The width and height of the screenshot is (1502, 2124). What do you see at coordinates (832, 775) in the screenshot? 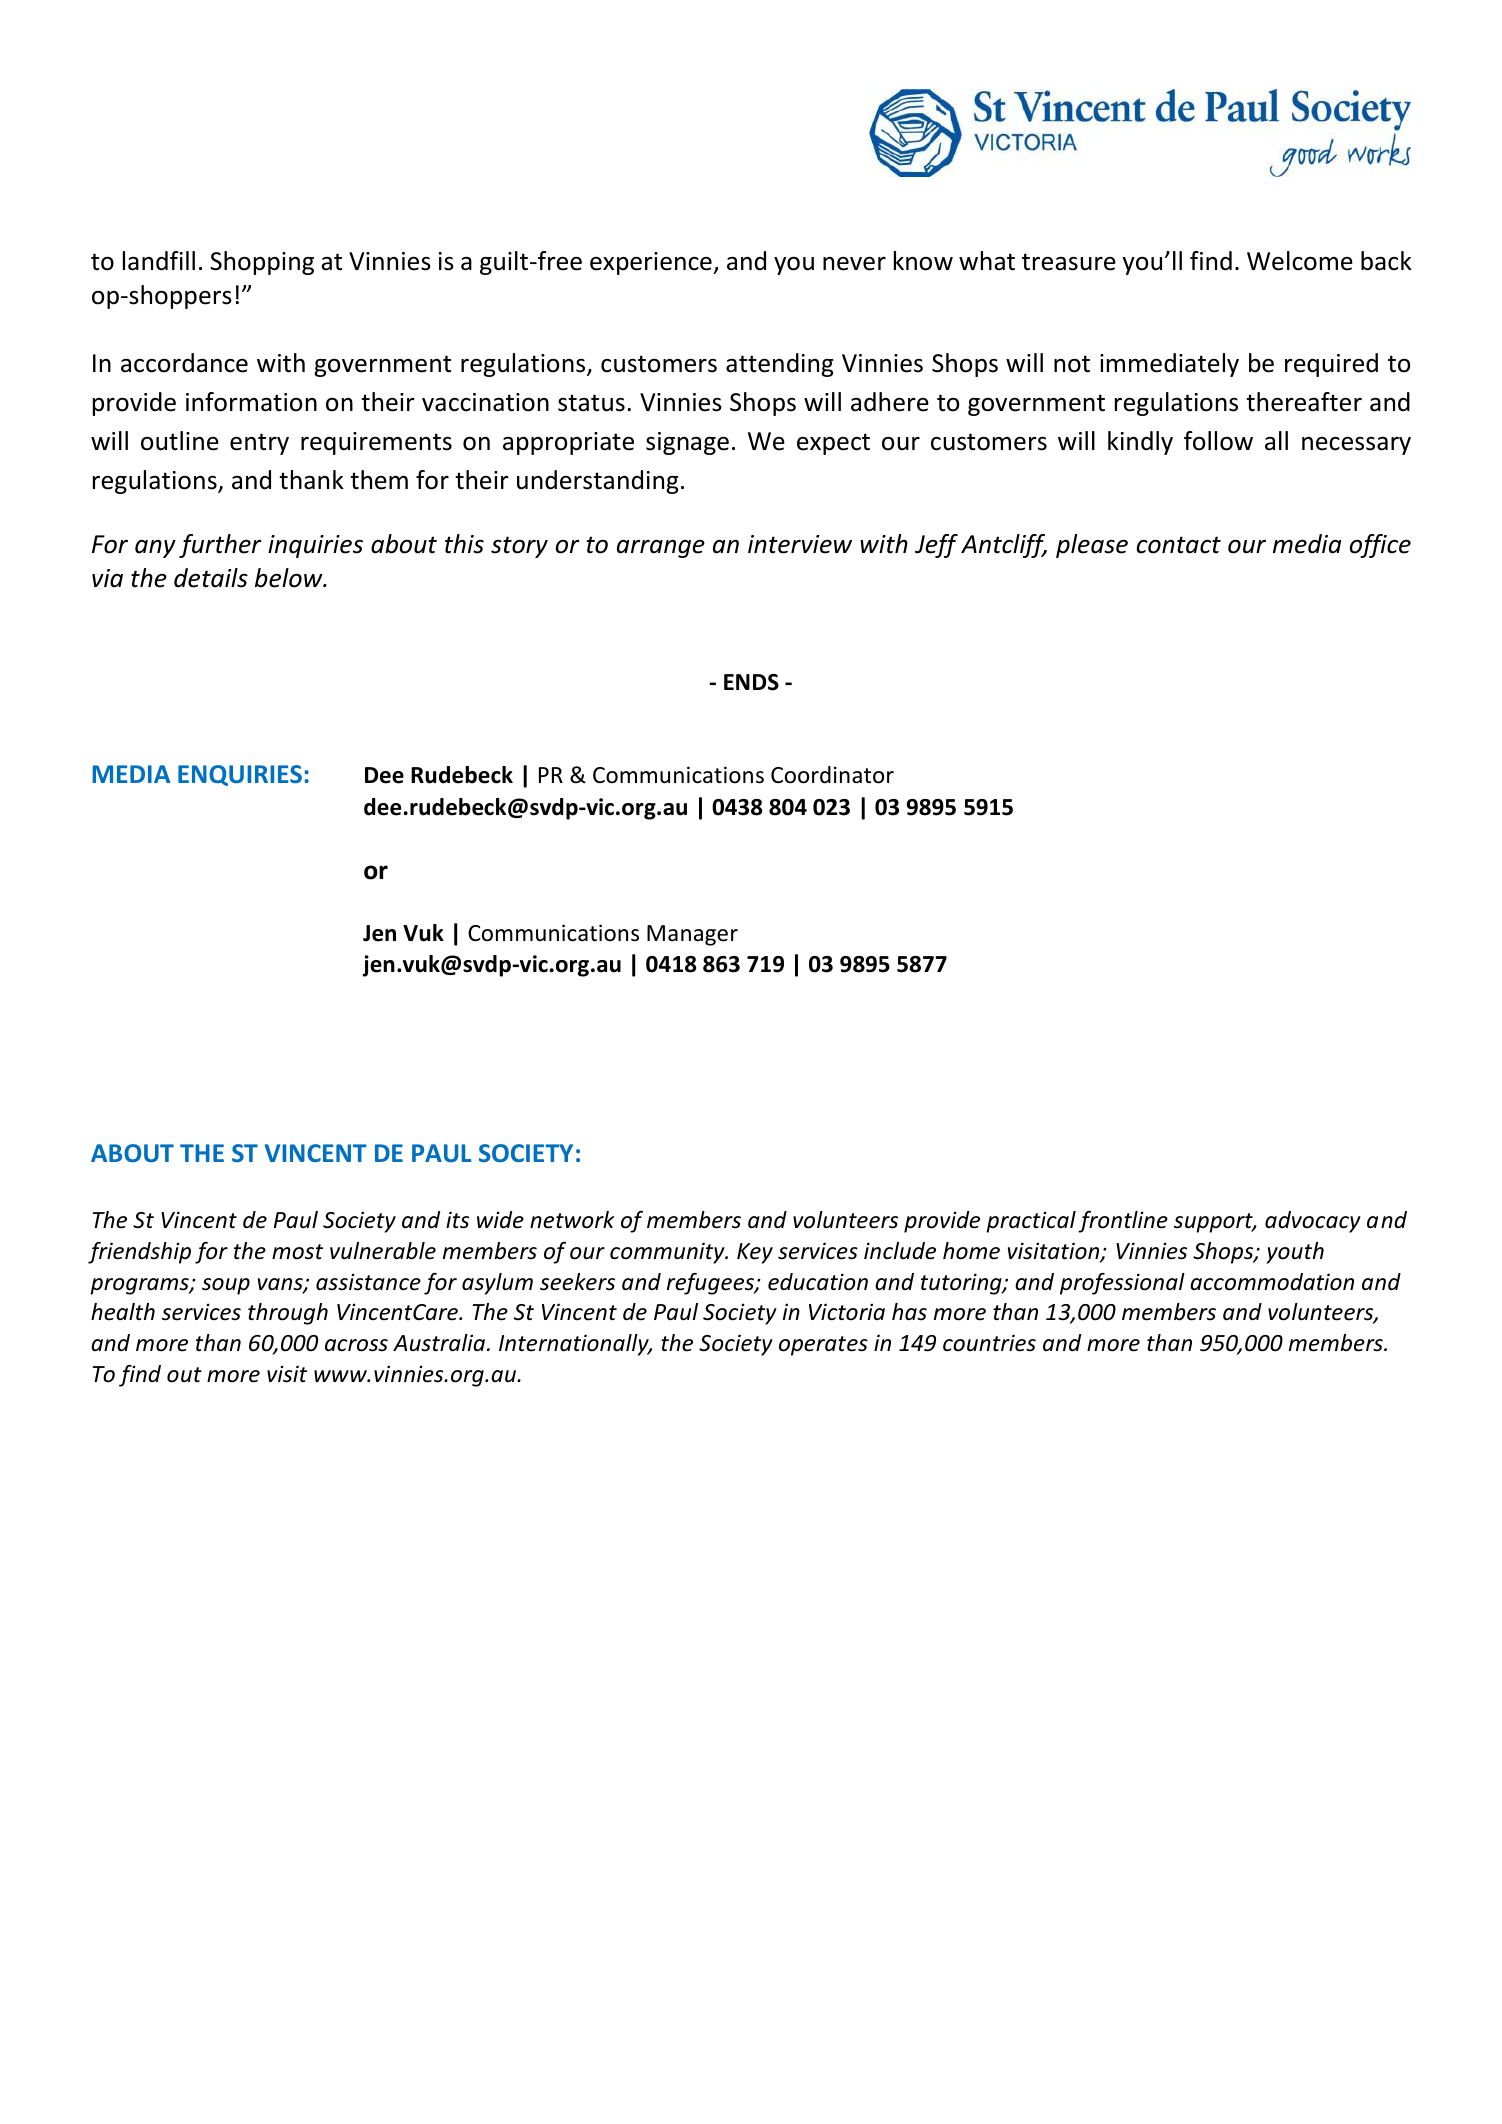
I see `Coordinator` at bounding box center [832, 775].
